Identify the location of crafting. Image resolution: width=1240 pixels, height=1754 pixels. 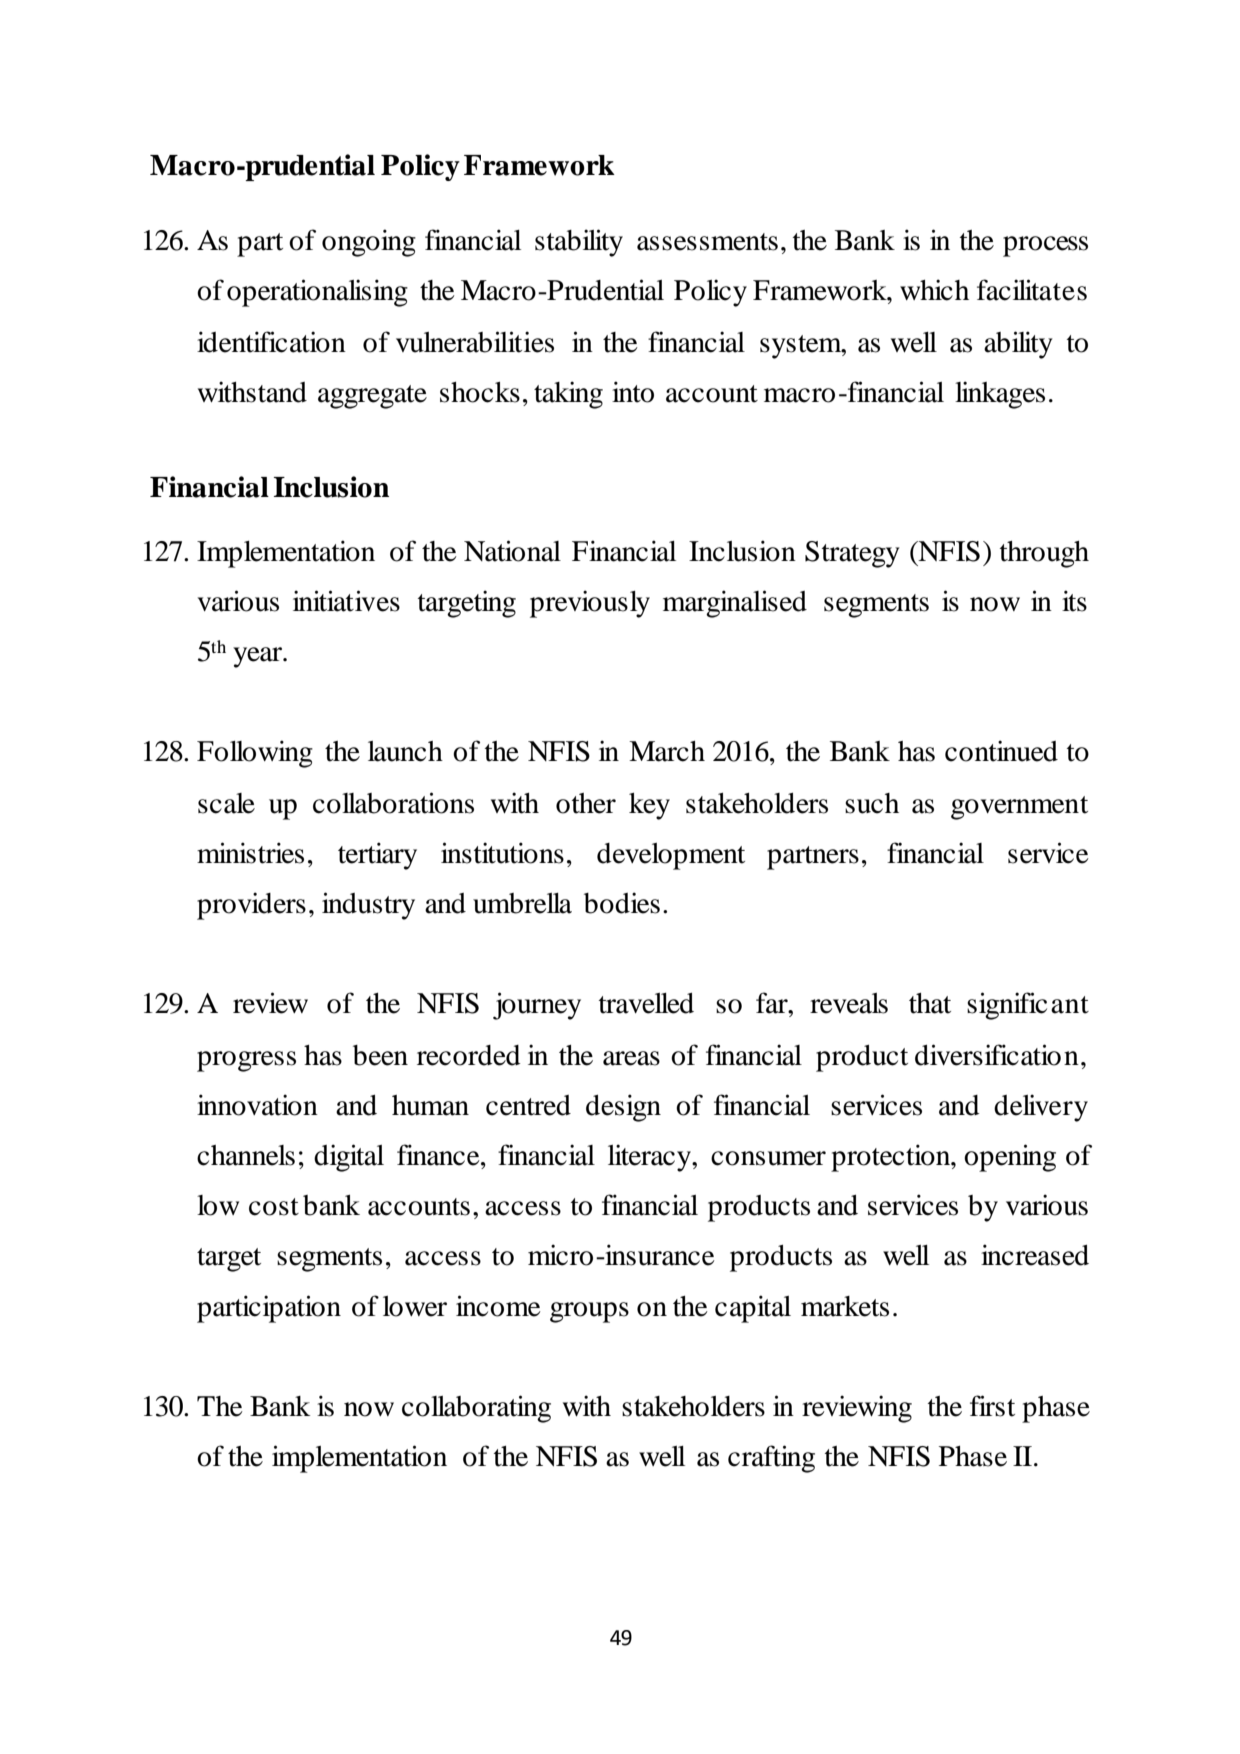
(771, 1459).
